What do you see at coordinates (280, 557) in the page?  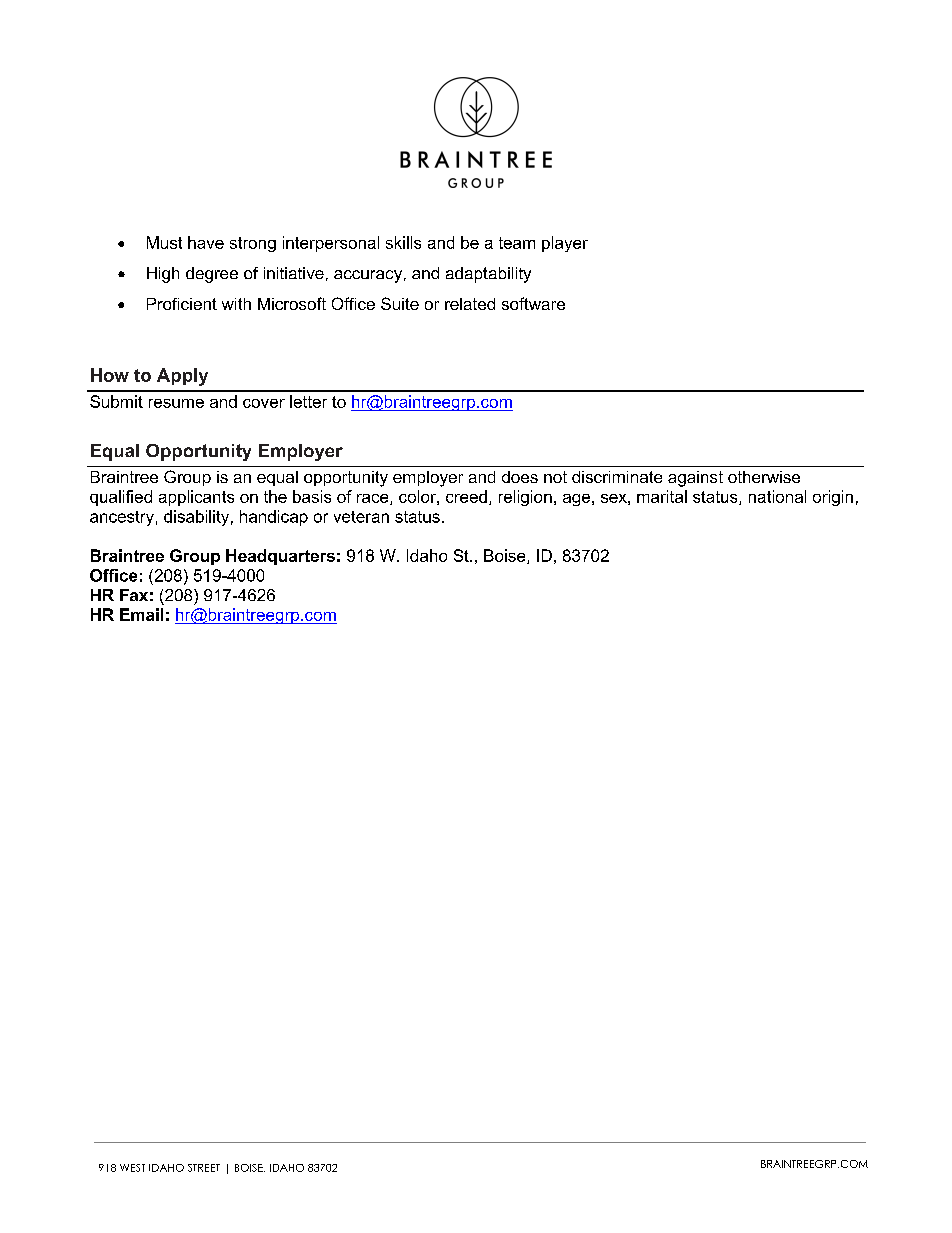 I see `Headquarters` at bounding box center [280, 557].
